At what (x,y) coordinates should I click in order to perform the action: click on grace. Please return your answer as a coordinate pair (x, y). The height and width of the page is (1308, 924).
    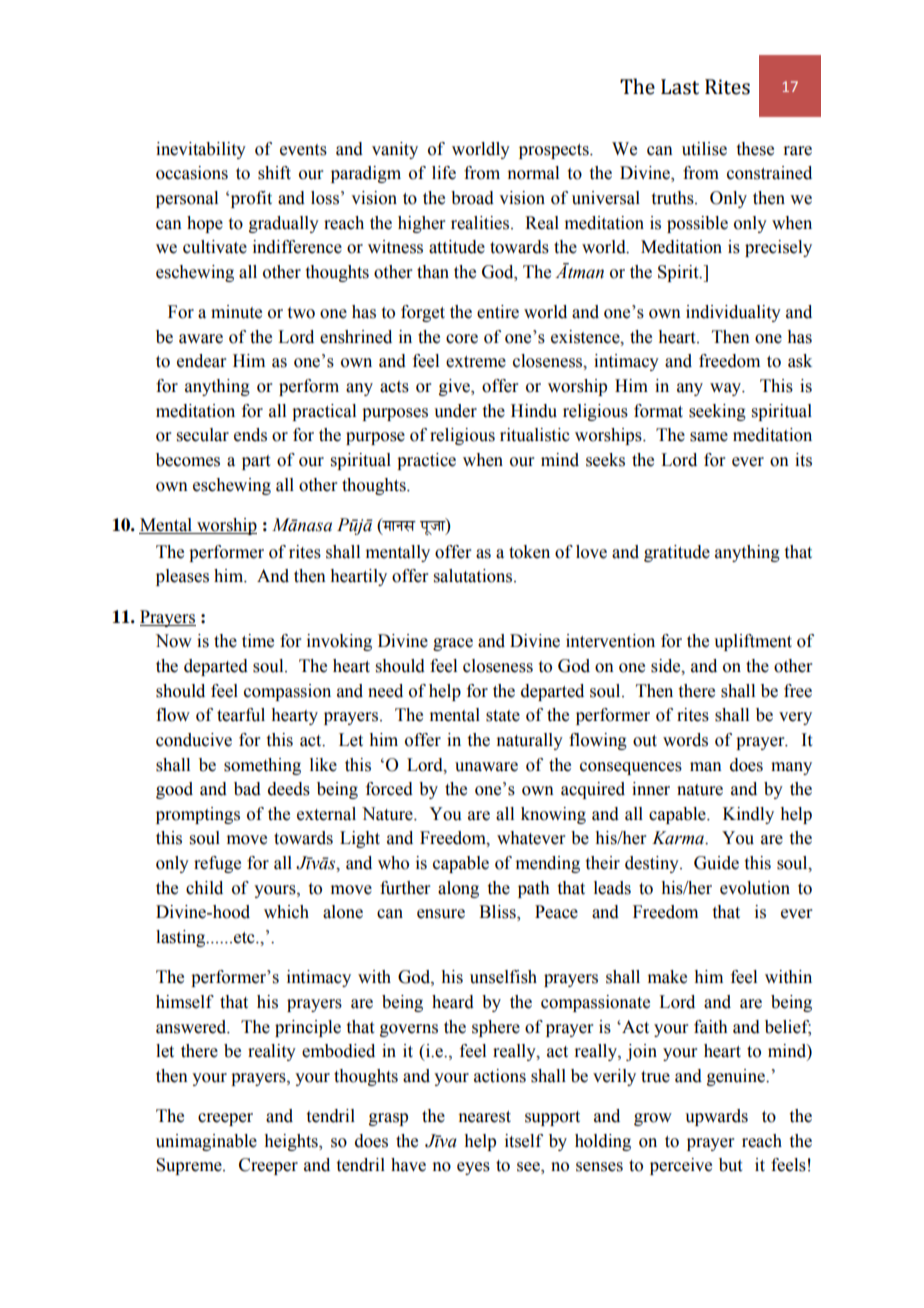
    Looking at the image, I should click on (453, 644).
